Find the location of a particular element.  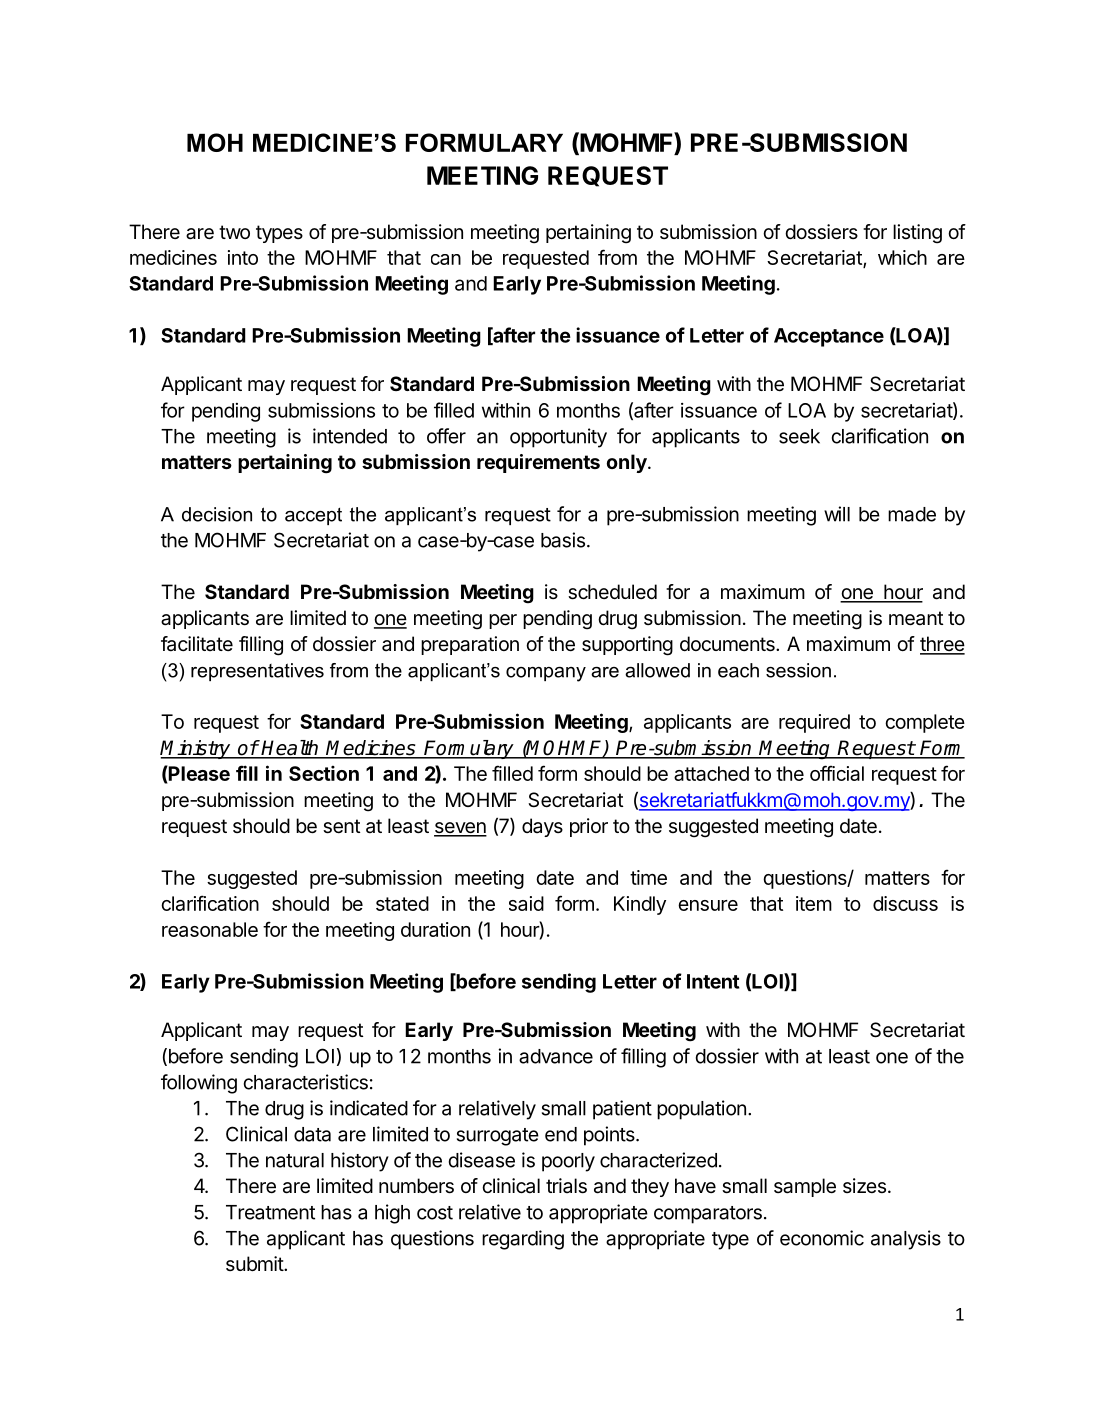

into is located at coordinates (243, 257).
